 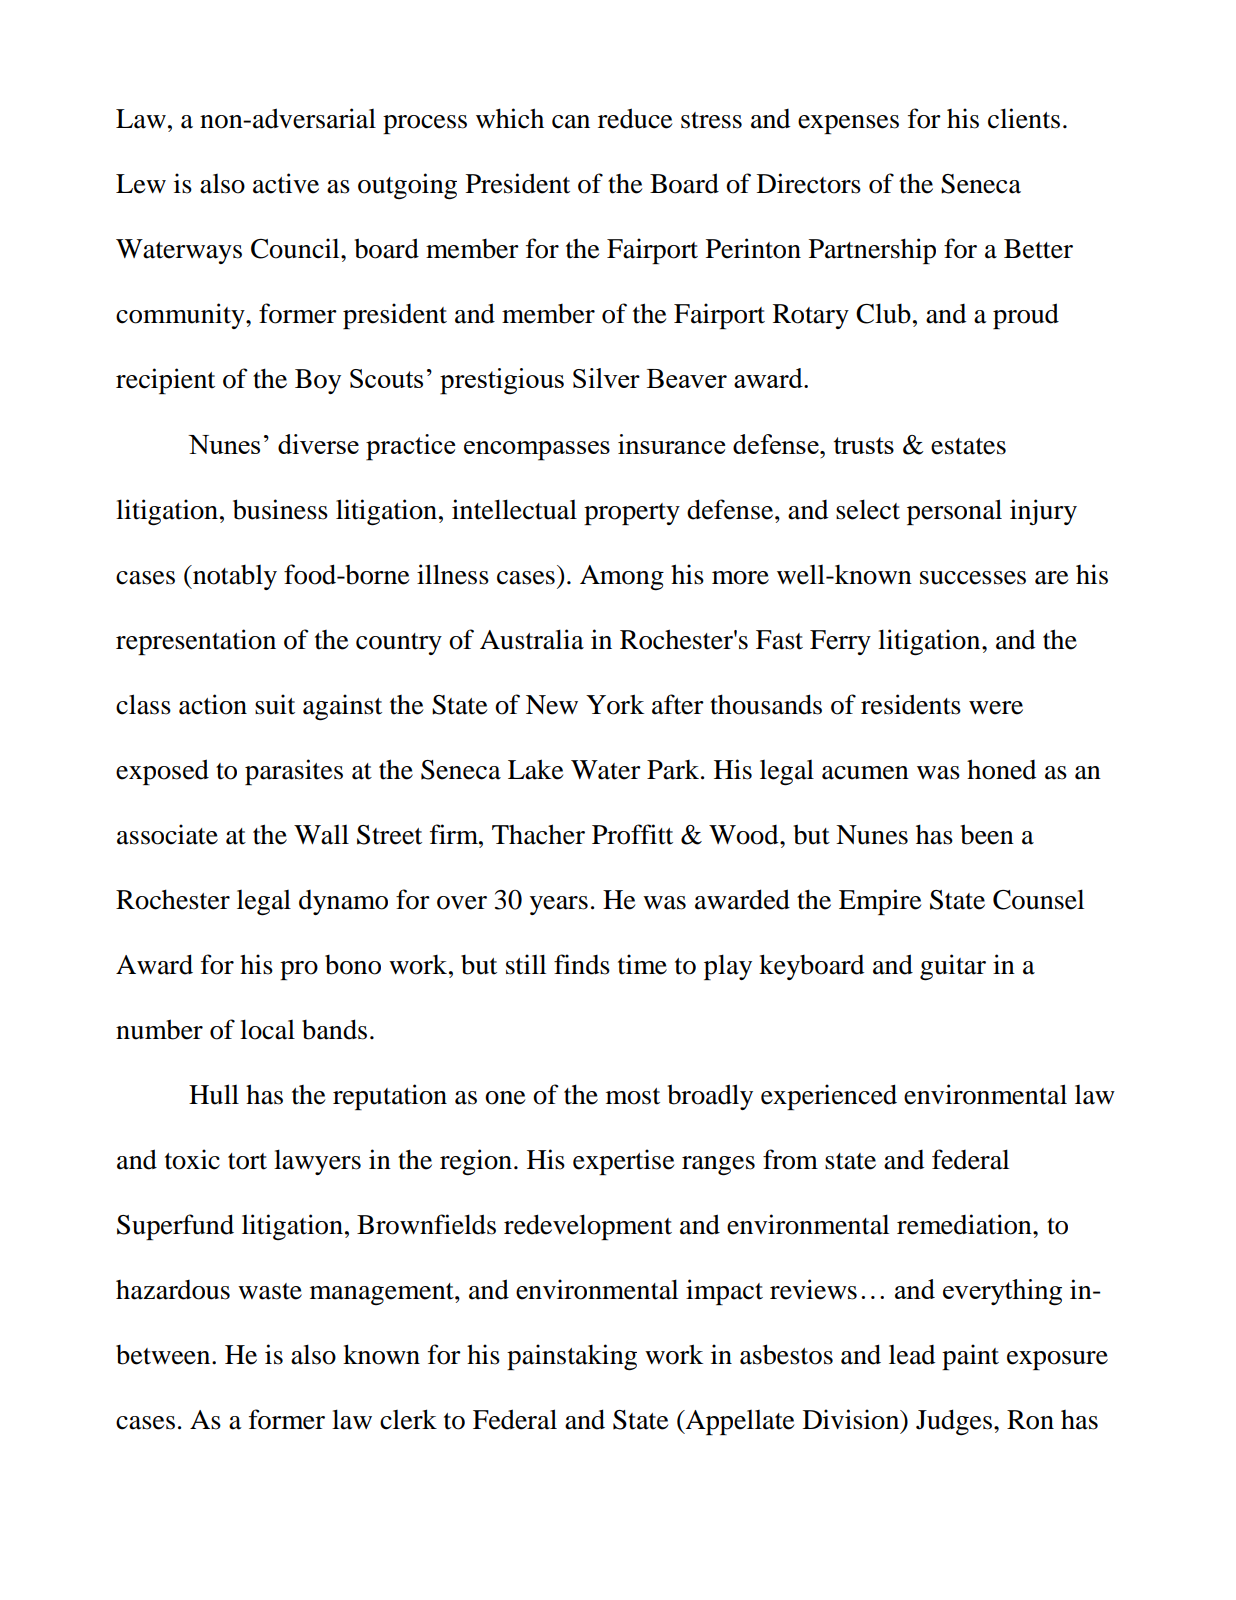 I want to click on representation, so click(x=196, y=642).
